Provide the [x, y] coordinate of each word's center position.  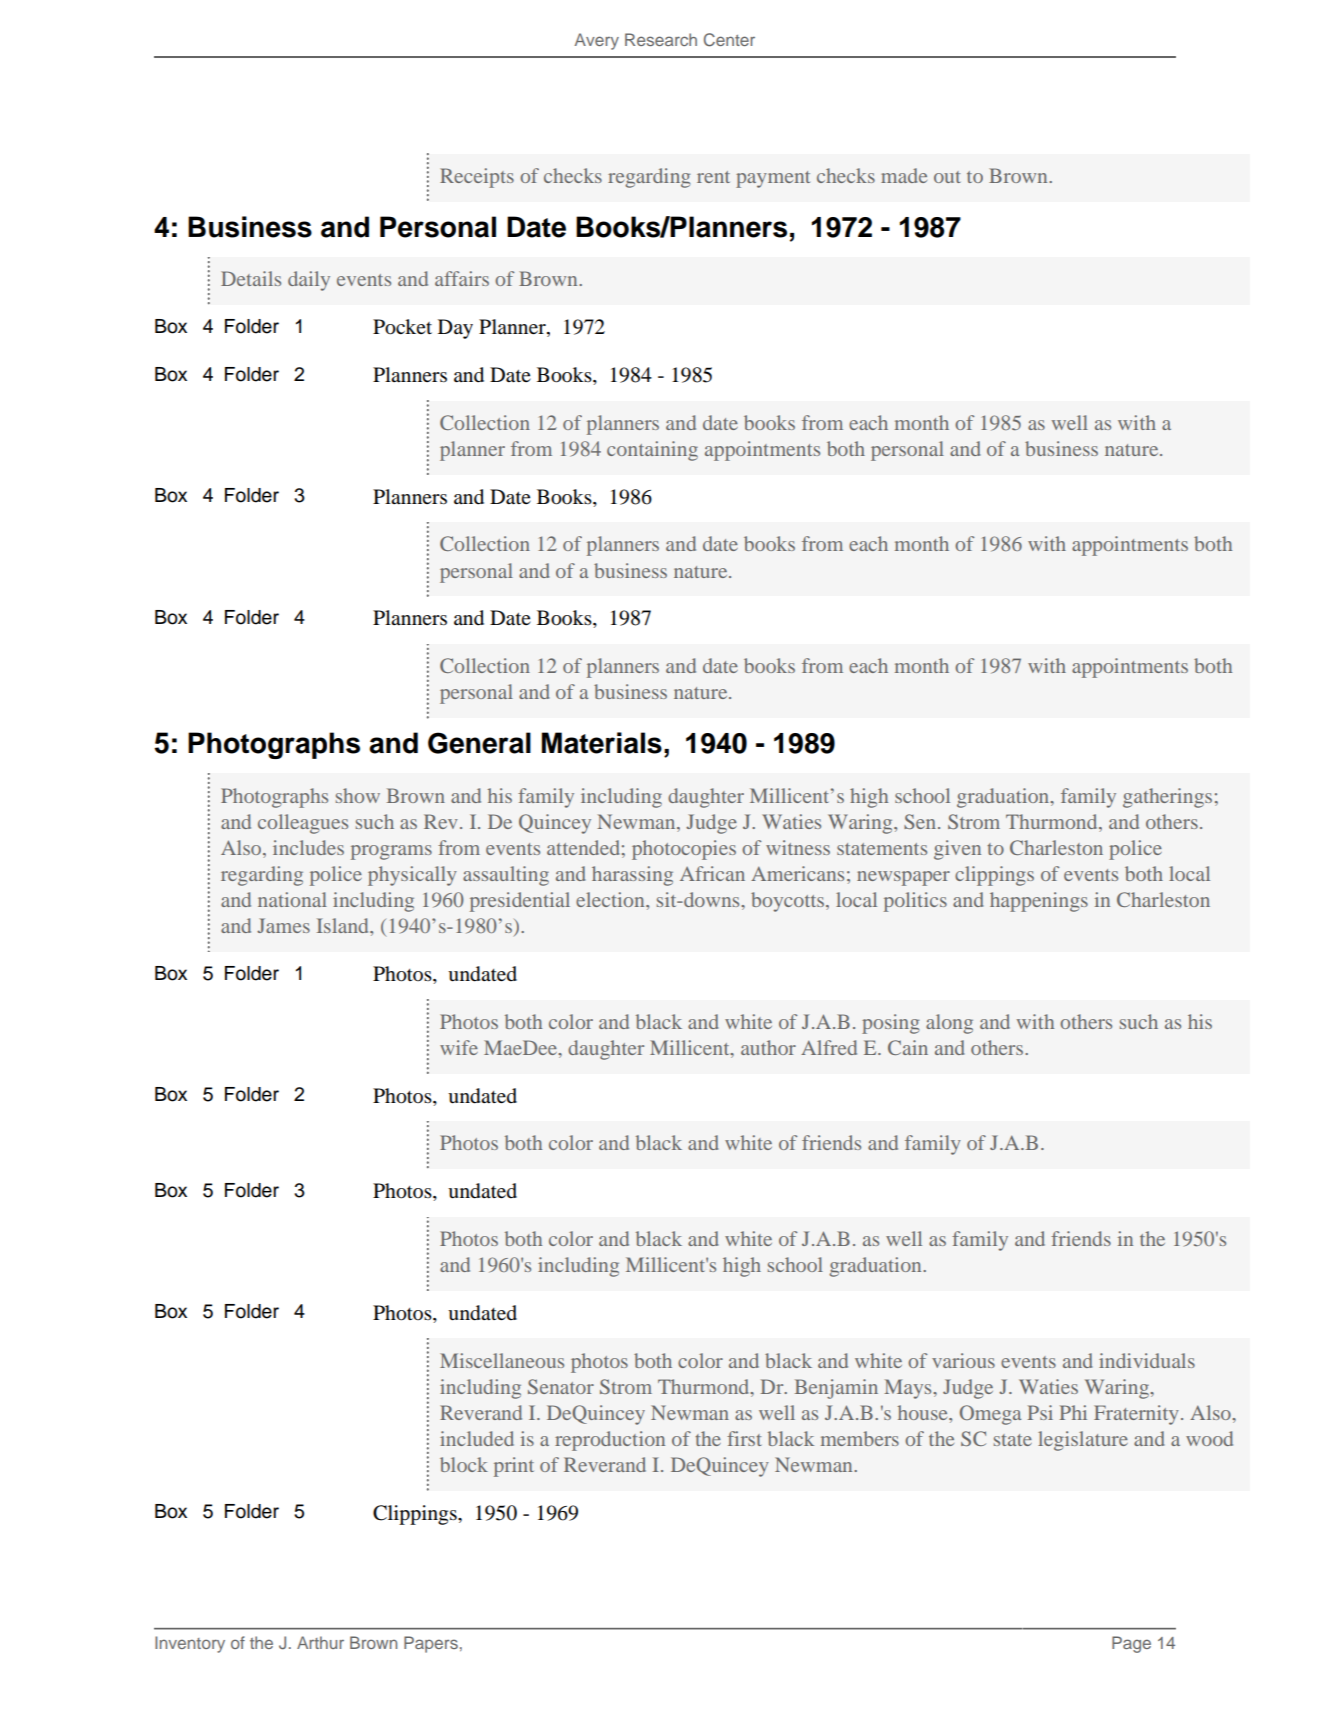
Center [729, 40]
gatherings [1167, 798]
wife [459, 1047]
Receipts [477, 178]
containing [652, 451]
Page [1131, 1644]
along [949, 1024]
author [768, 1047]
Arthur [320, 1642]
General [479, 743]
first [744, 1438]
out [947, 177]
